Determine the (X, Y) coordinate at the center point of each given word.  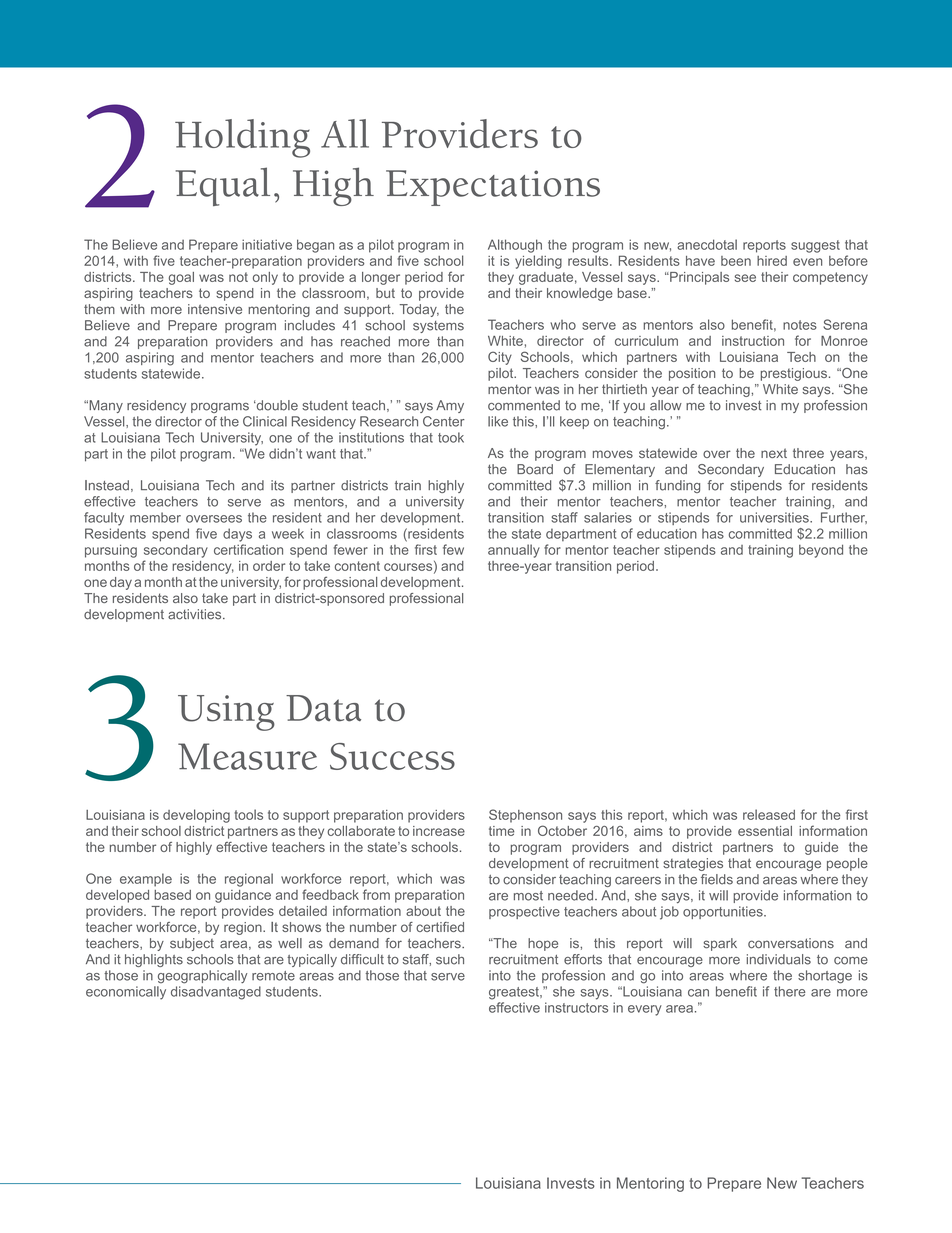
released (769, 814)
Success (392, 756)
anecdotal (707, 244)
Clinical (265, 421)
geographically (202, 977)
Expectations (493, 188)
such (450, 959)
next (774, 453)
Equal (223, 186)
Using (226, 713)
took (451, 437)
